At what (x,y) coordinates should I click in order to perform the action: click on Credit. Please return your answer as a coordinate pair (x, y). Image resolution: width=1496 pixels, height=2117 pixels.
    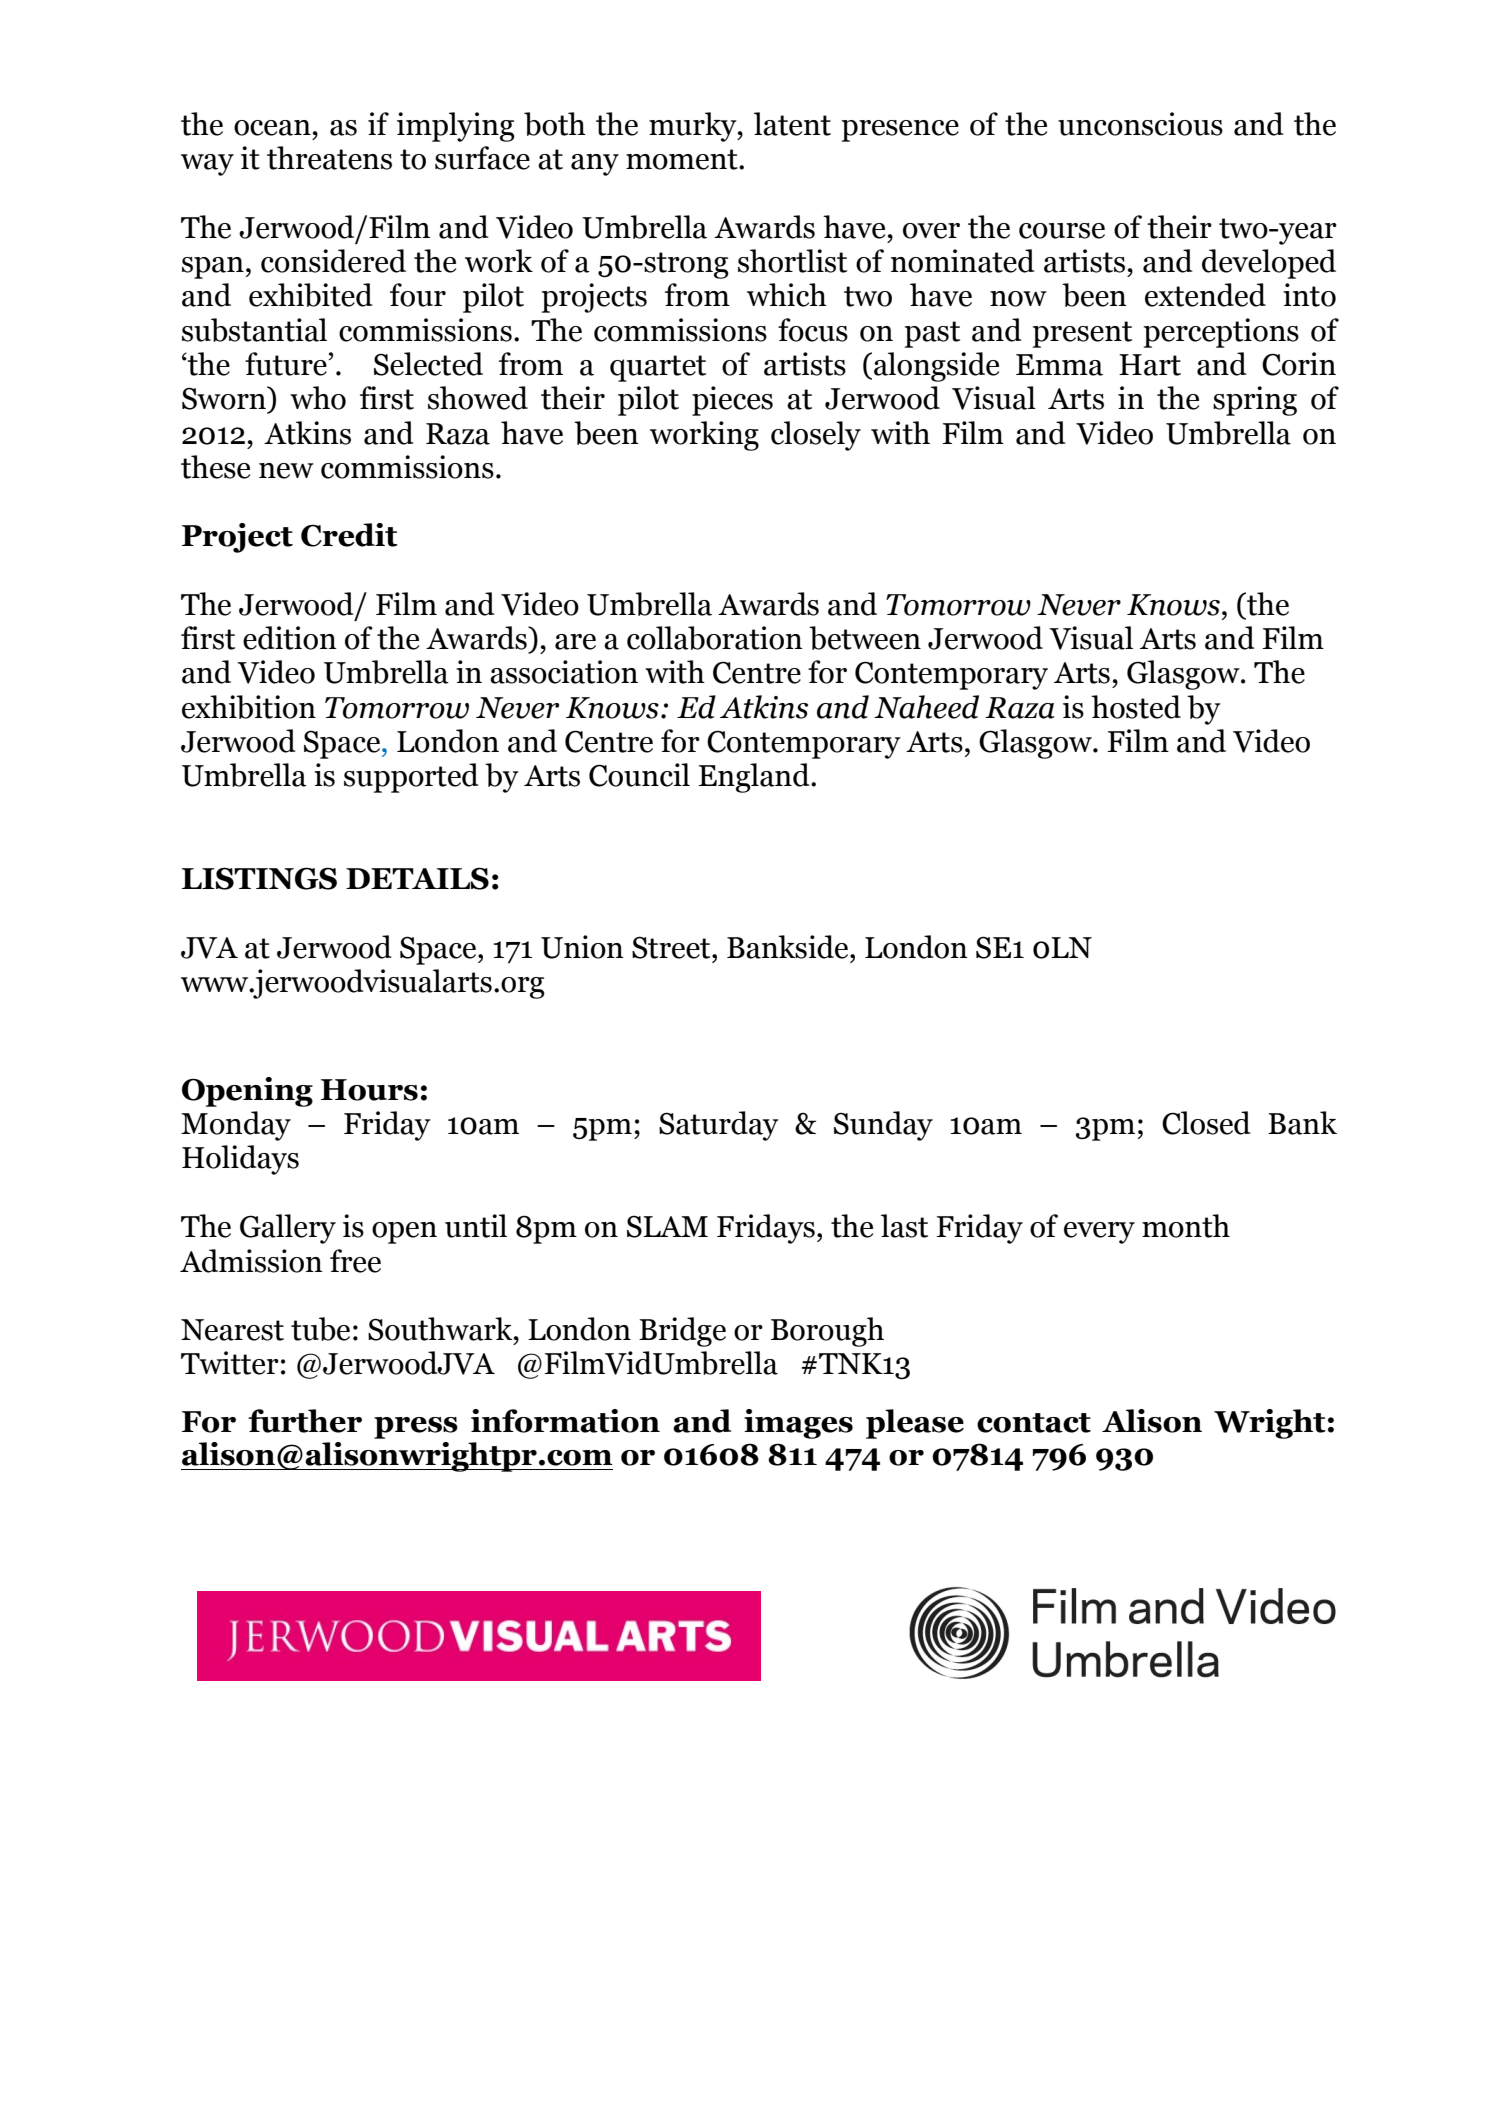
    Looking at the image, I should click on (349, 535).
